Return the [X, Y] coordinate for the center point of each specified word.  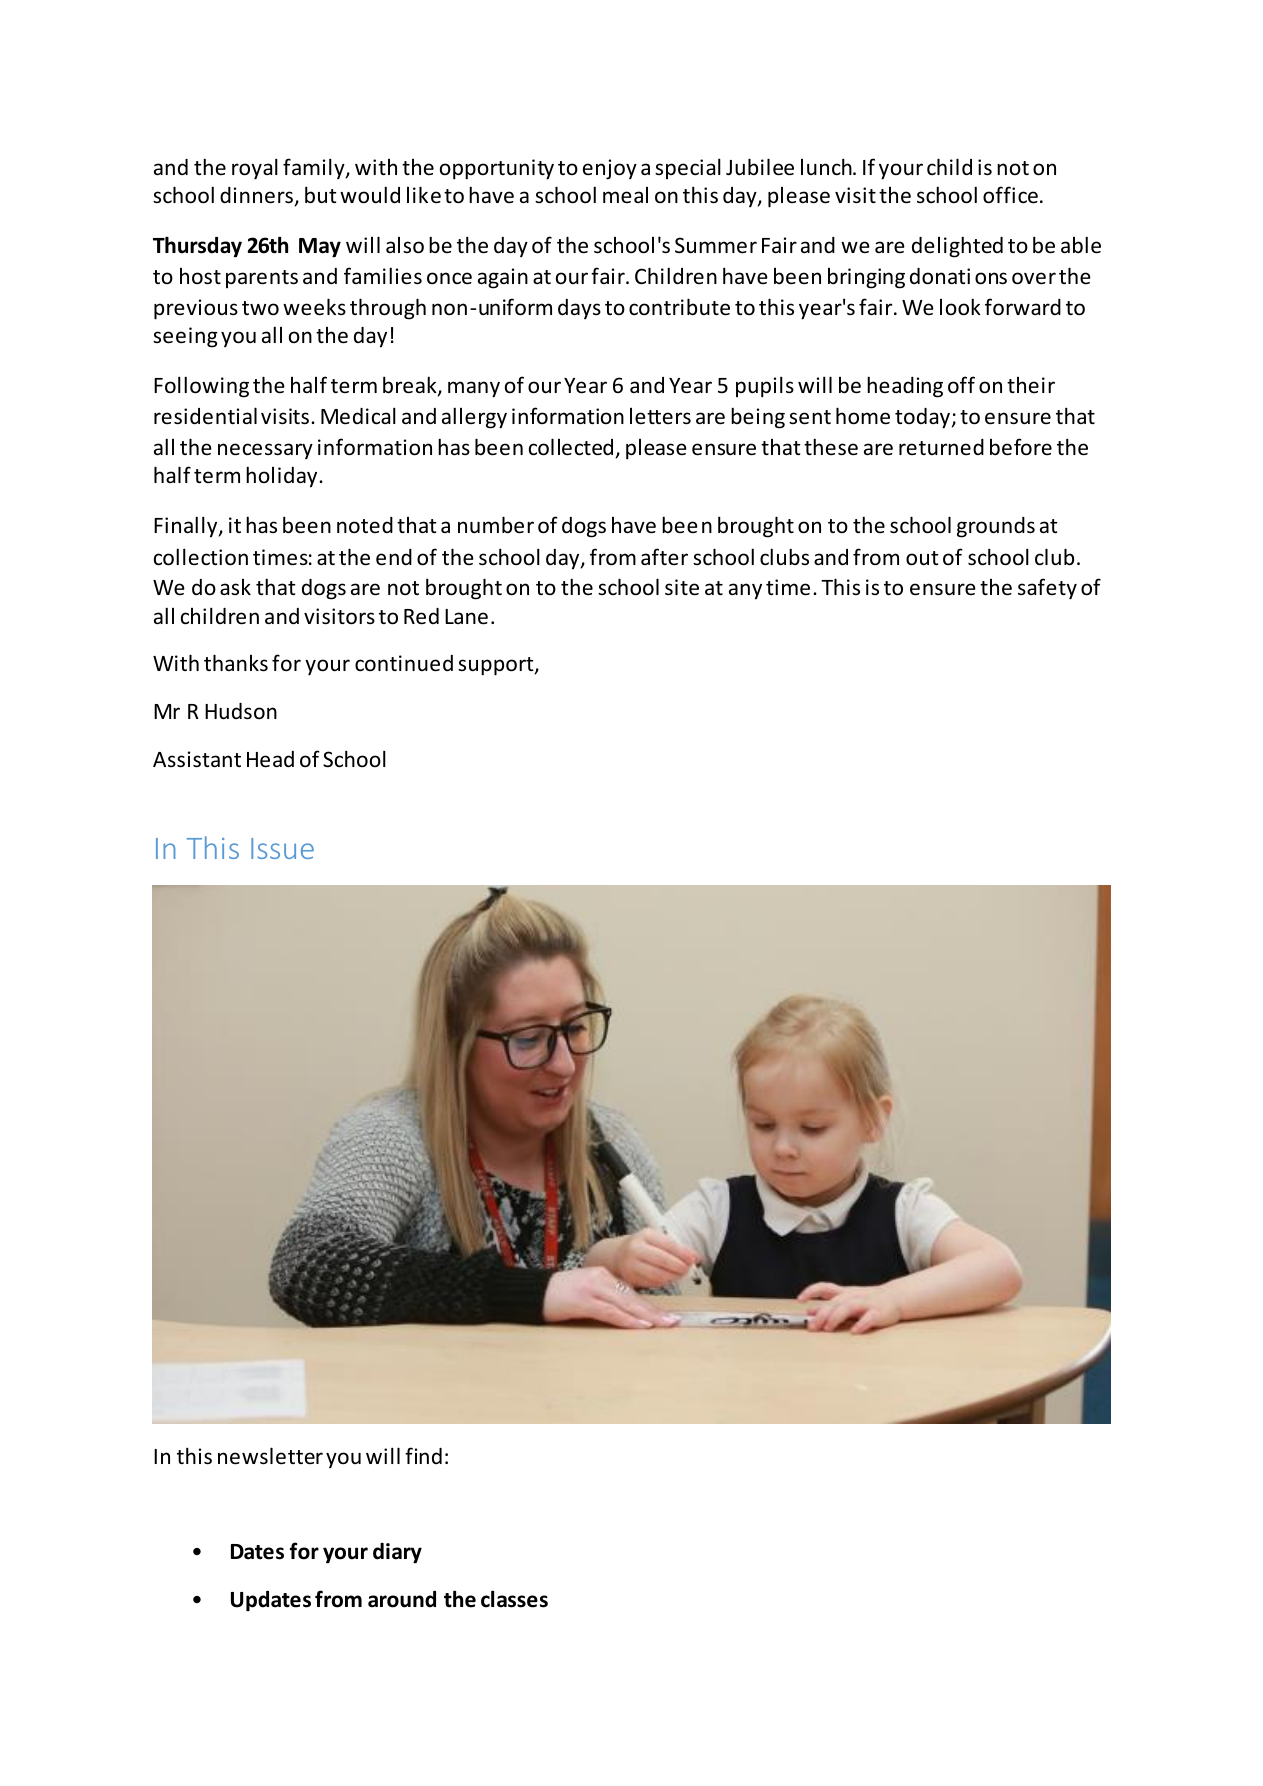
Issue [282, 848]
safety [1047, 589]
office [1010, 195]
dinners [257, 196]
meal [625, 195]
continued [404, 663]
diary [397, 1553]
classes [514, 1599]
